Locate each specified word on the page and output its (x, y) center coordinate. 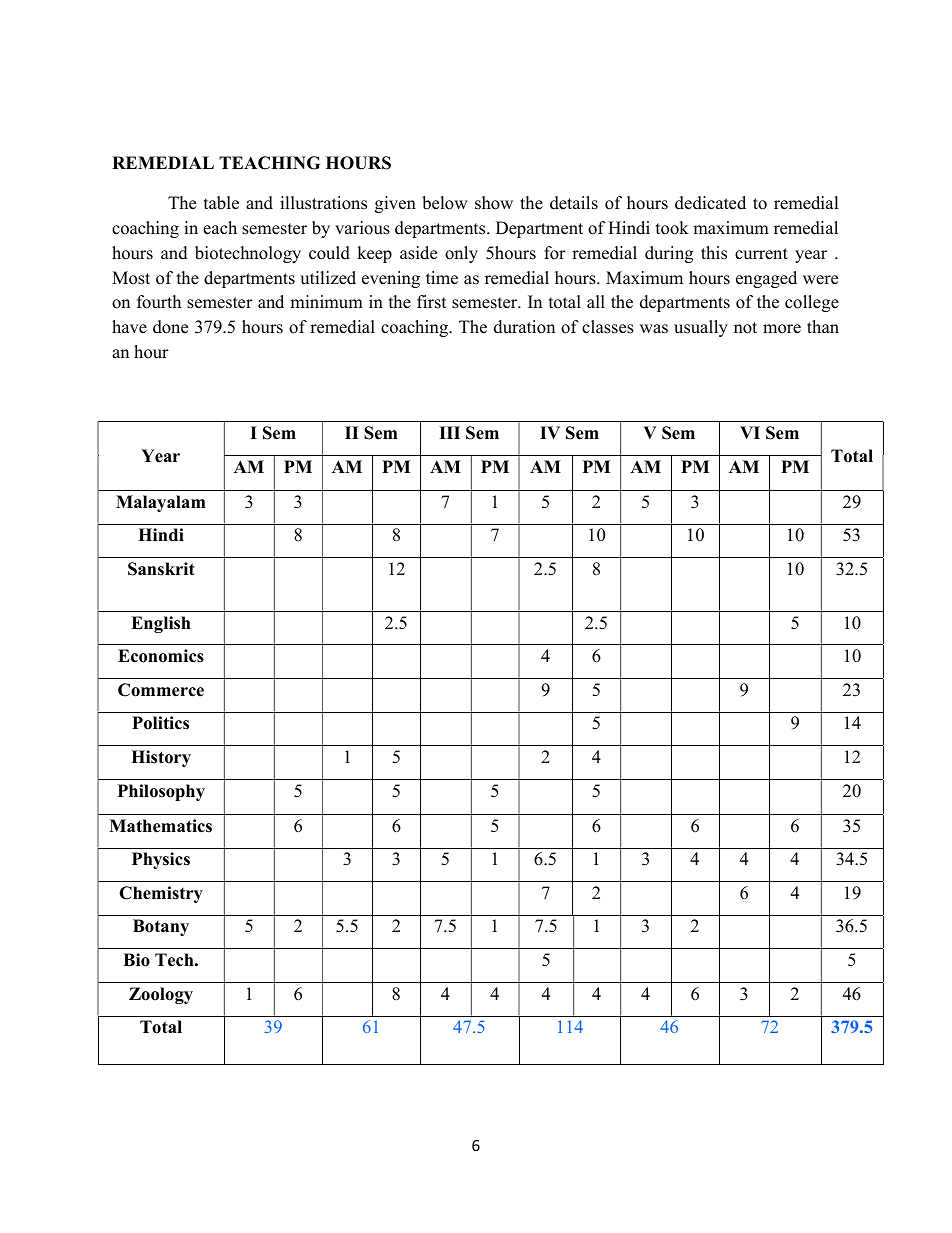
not (745, 328)
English (161, 624)
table (221, 203)
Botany (161, 927)
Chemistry (161, 894)
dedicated (710, 203)
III (449, 432)
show (494, 203)
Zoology (161, 995)
